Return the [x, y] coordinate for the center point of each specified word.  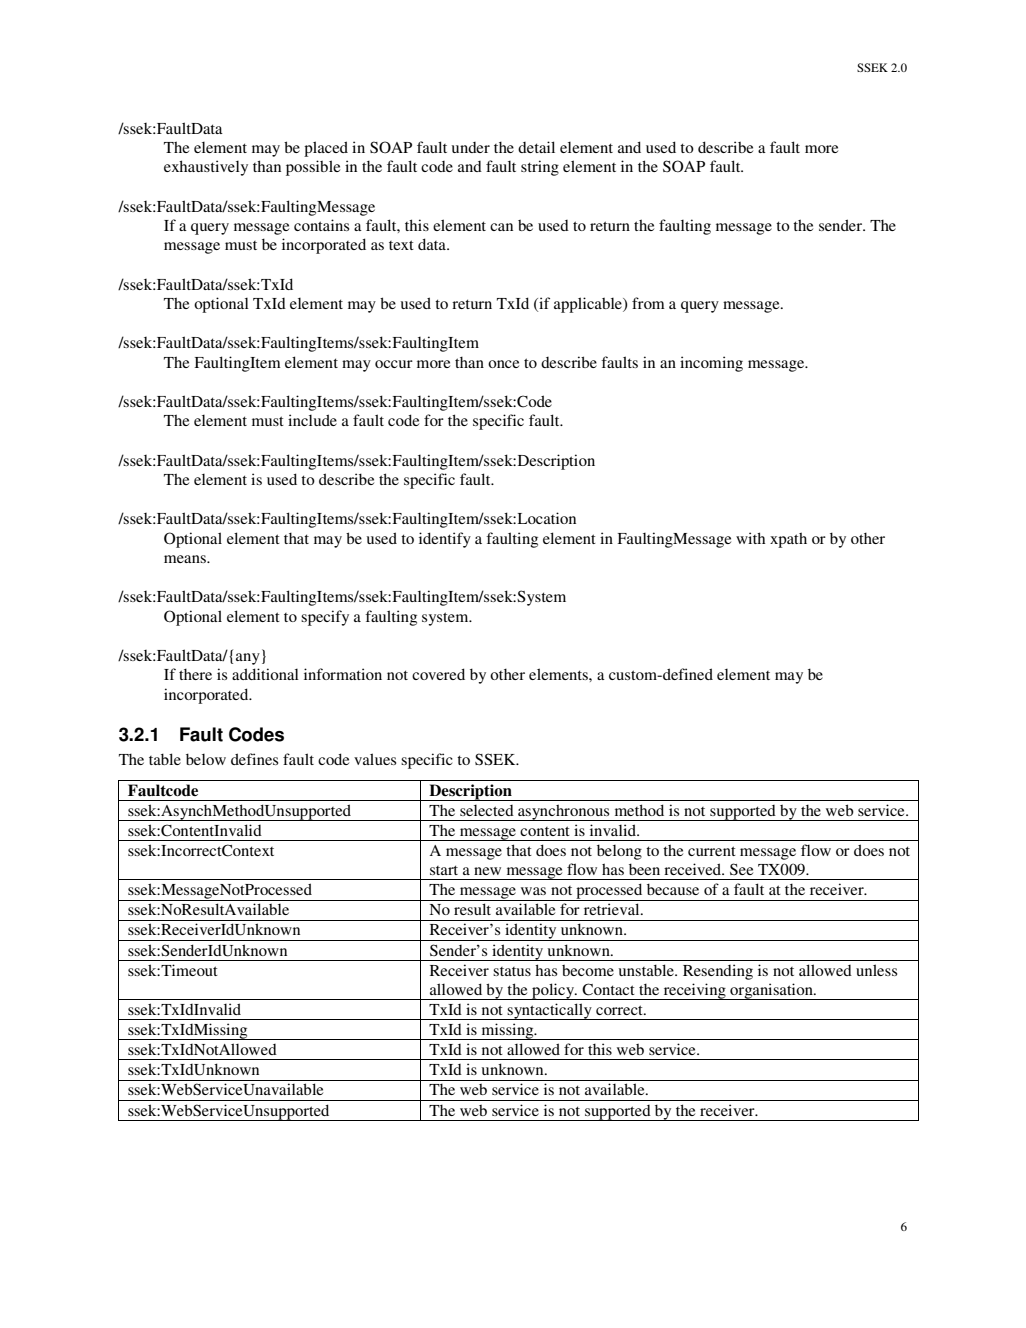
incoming [711, 364]
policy [553, 991]
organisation [771, 991]
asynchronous [564, 812]
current [712, 851]
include [312, 420]
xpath [788, 540]
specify [325, 618]
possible [313, 168]
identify [445, 540]
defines [254, 759]
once [503, 364]
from [648, 303]
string [540, 168]
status [512, 971]
